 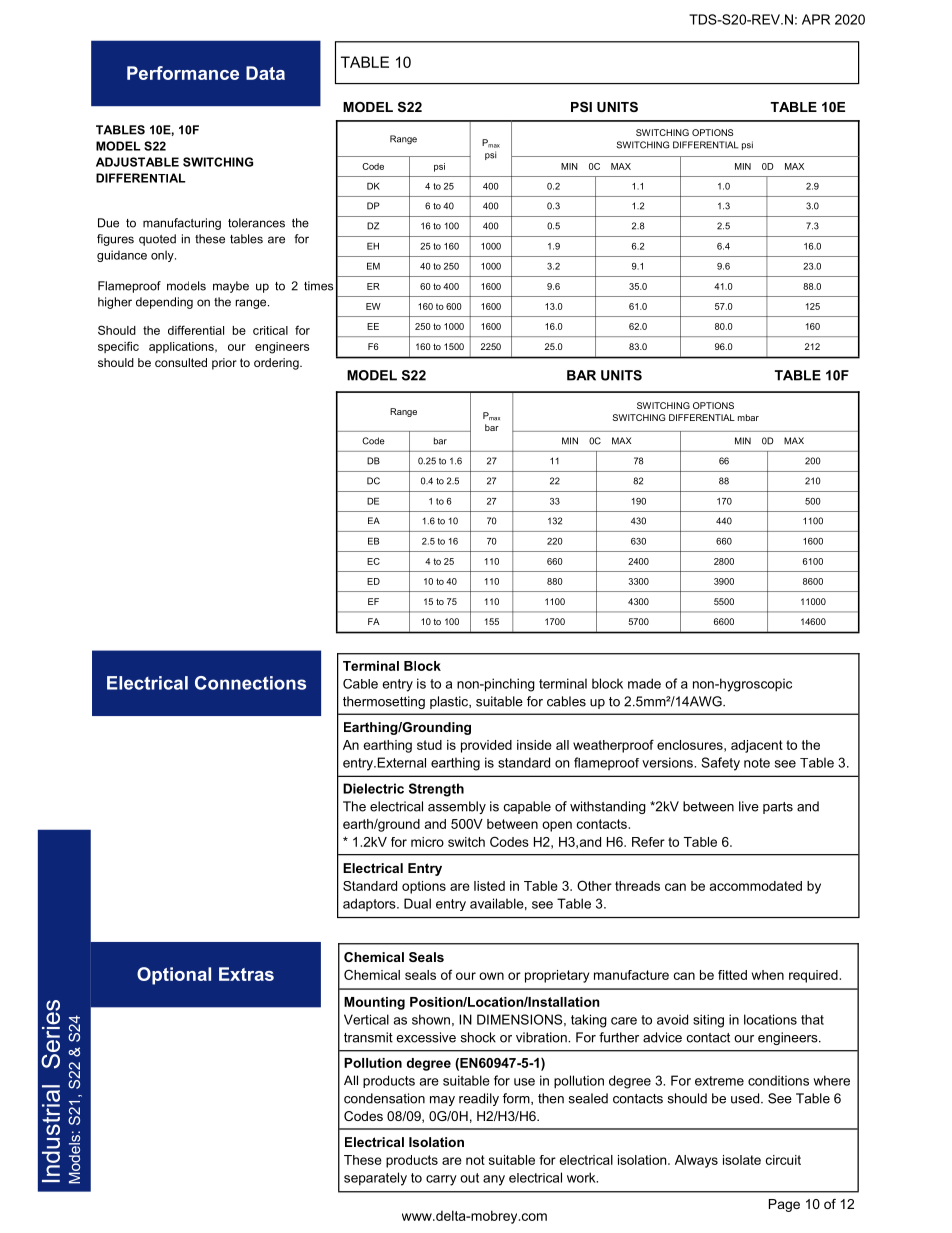 What do you see at coordinates (250, 683) in the screenshot?
I see `Connections` at bounding box center [250, 683].
